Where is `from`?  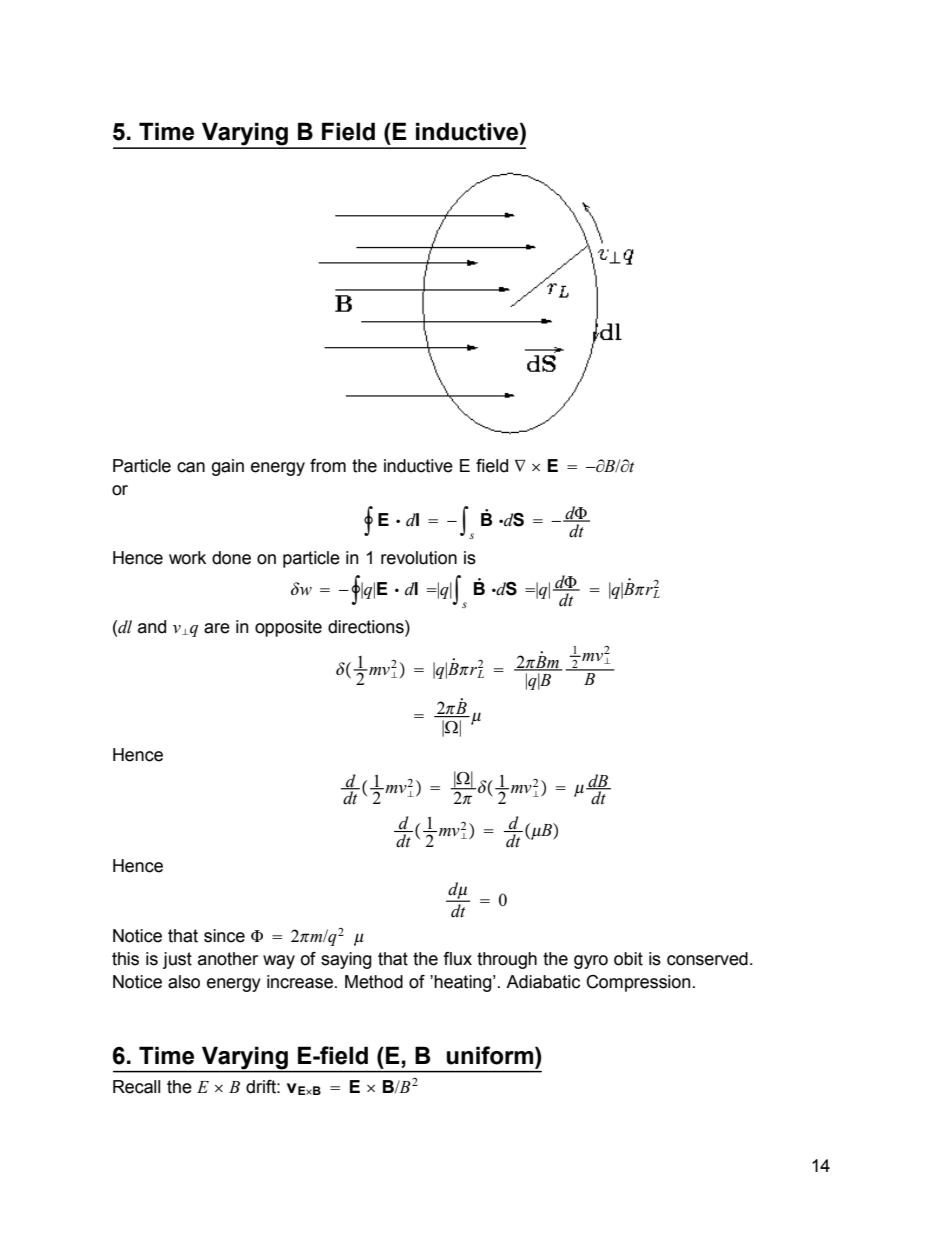 from is located at coordinates (328, 466).
